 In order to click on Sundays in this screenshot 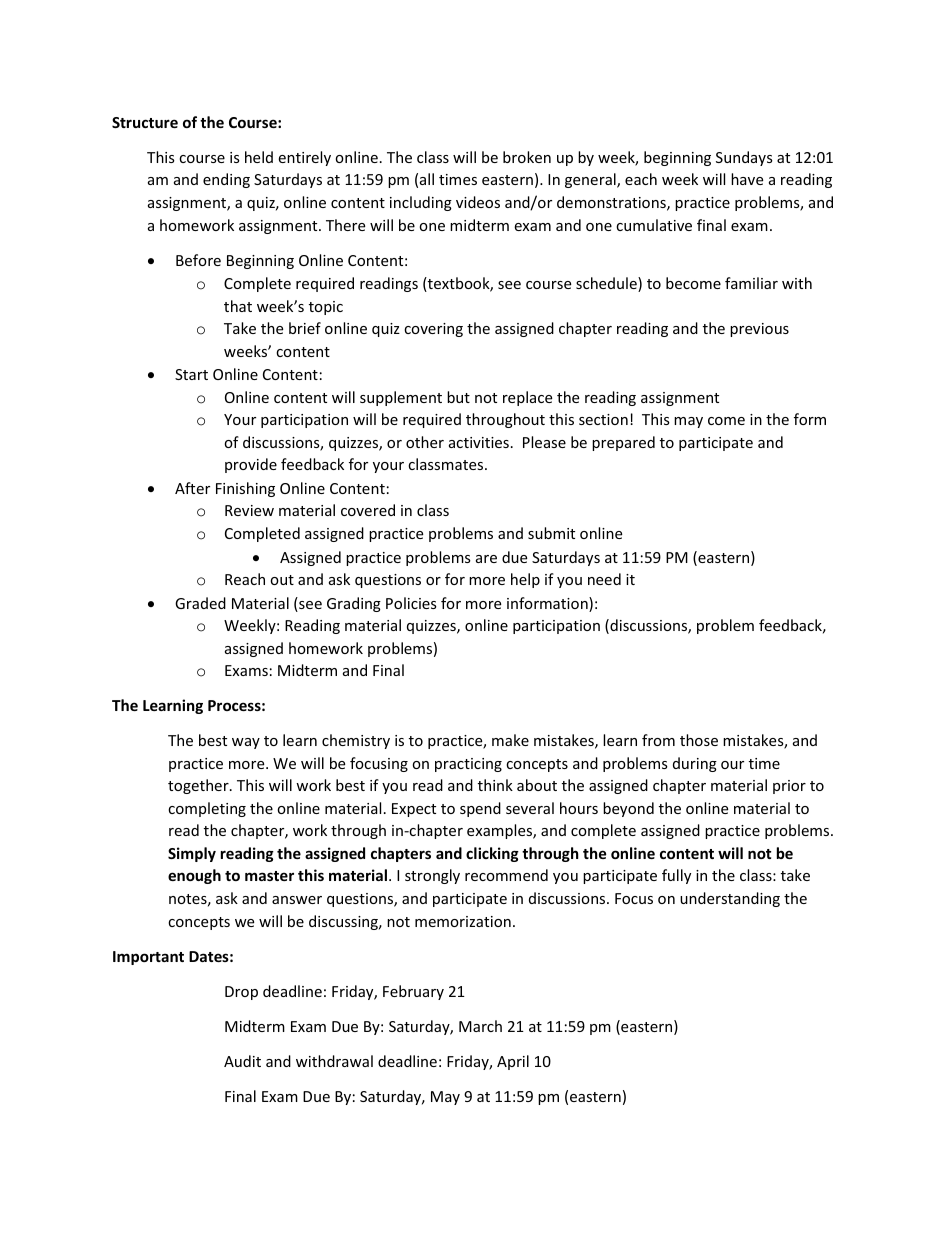, I will do `click(744, 158)`.
